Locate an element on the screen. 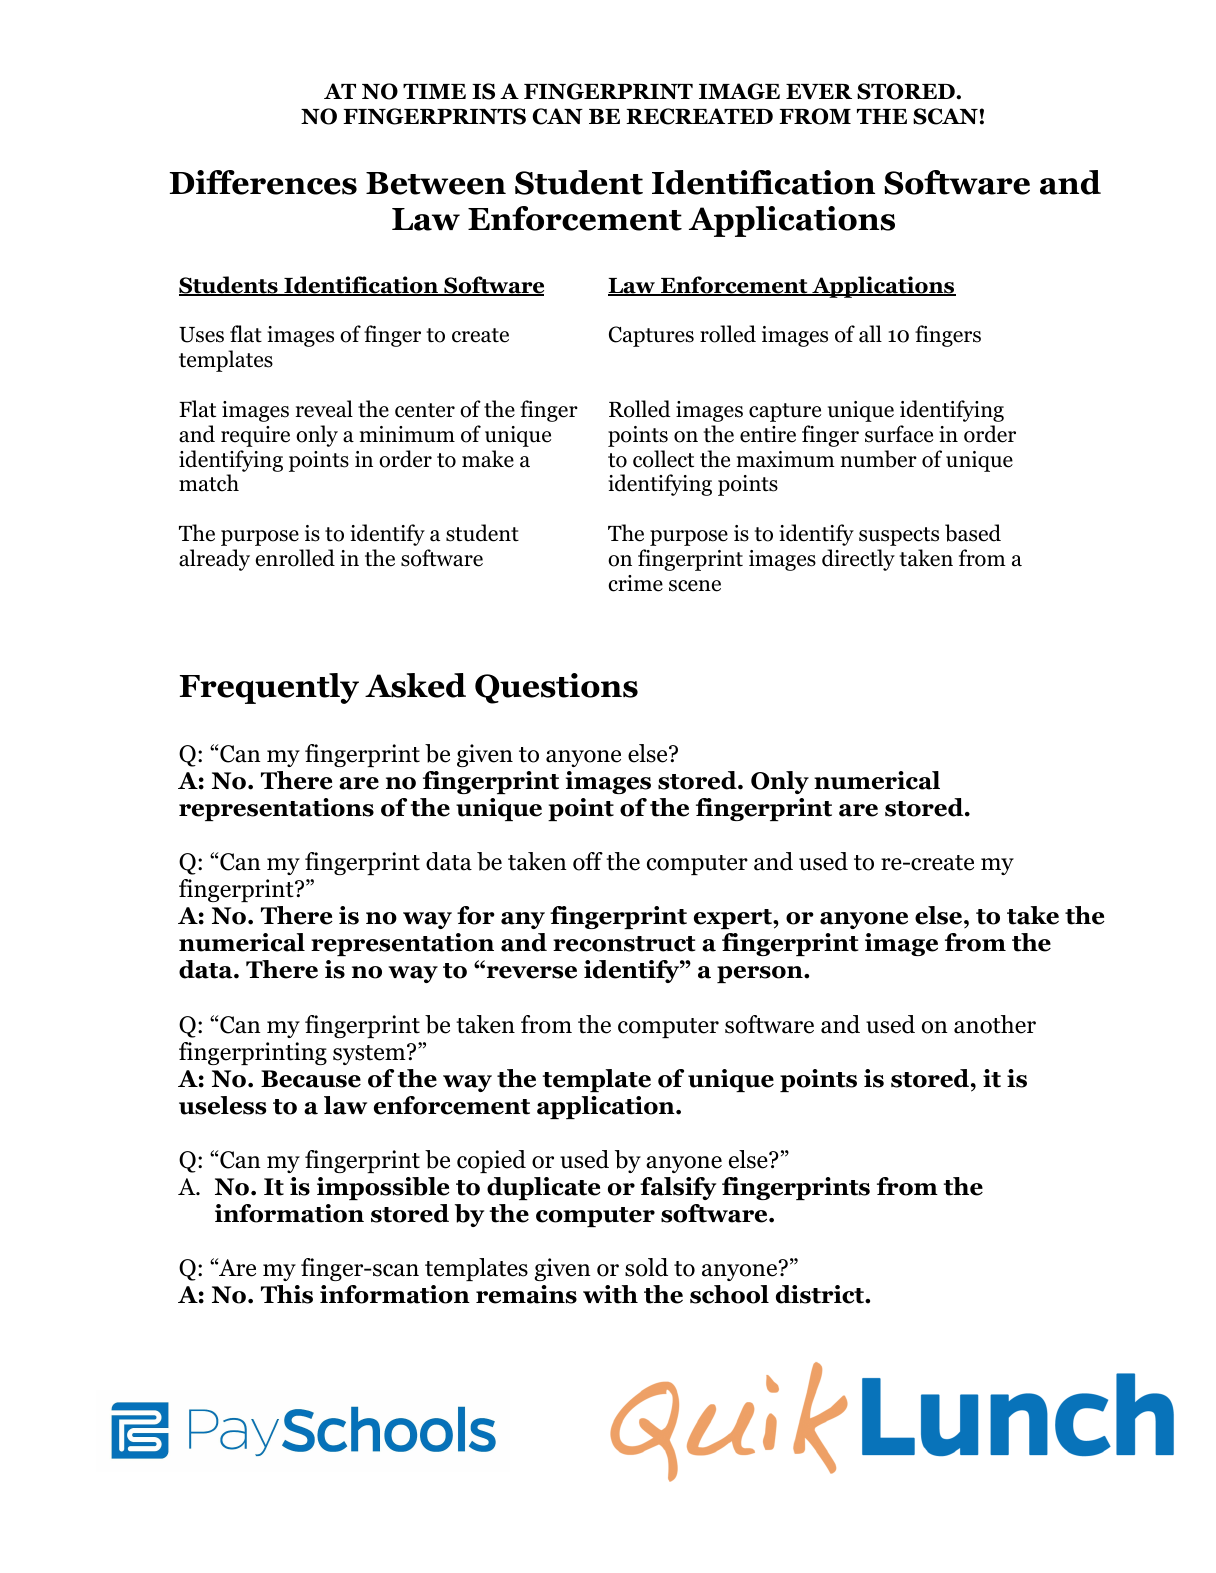  system is located at coordinates (370, 1054).
